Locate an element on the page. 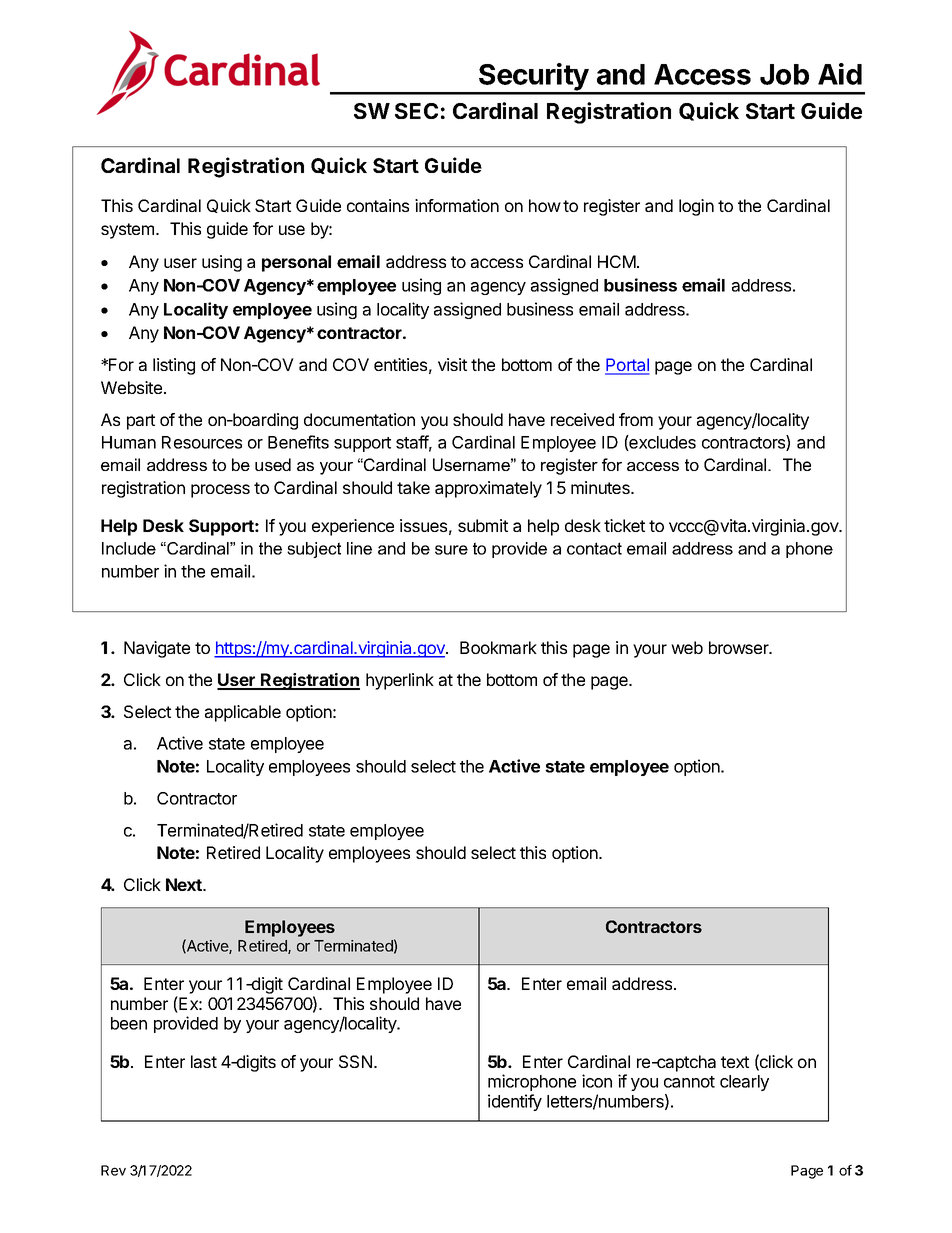  Job is located at coordinates (784, 74).
